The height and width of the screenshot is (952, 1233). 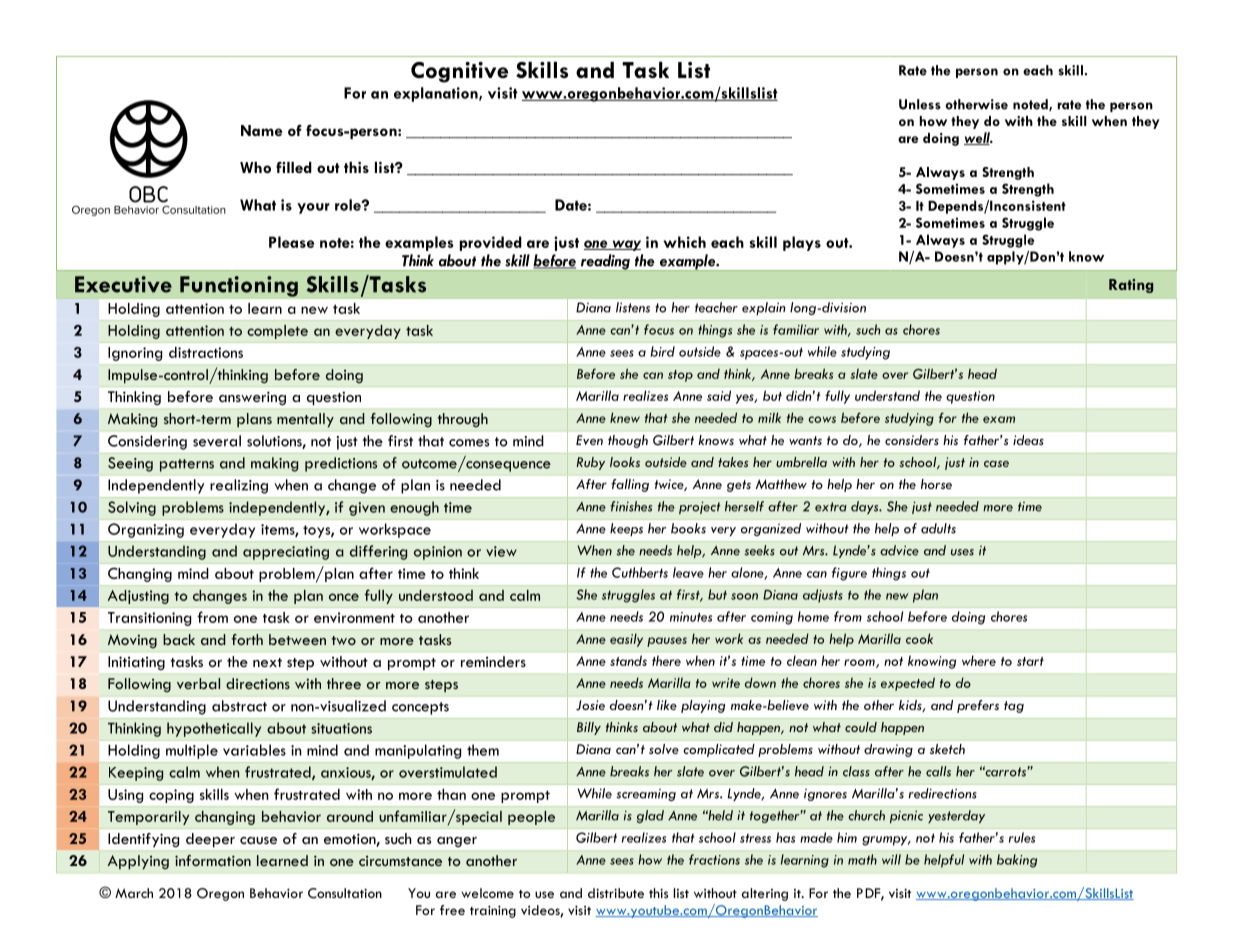 I want to click on Unless, so click(x=920, y=104).
